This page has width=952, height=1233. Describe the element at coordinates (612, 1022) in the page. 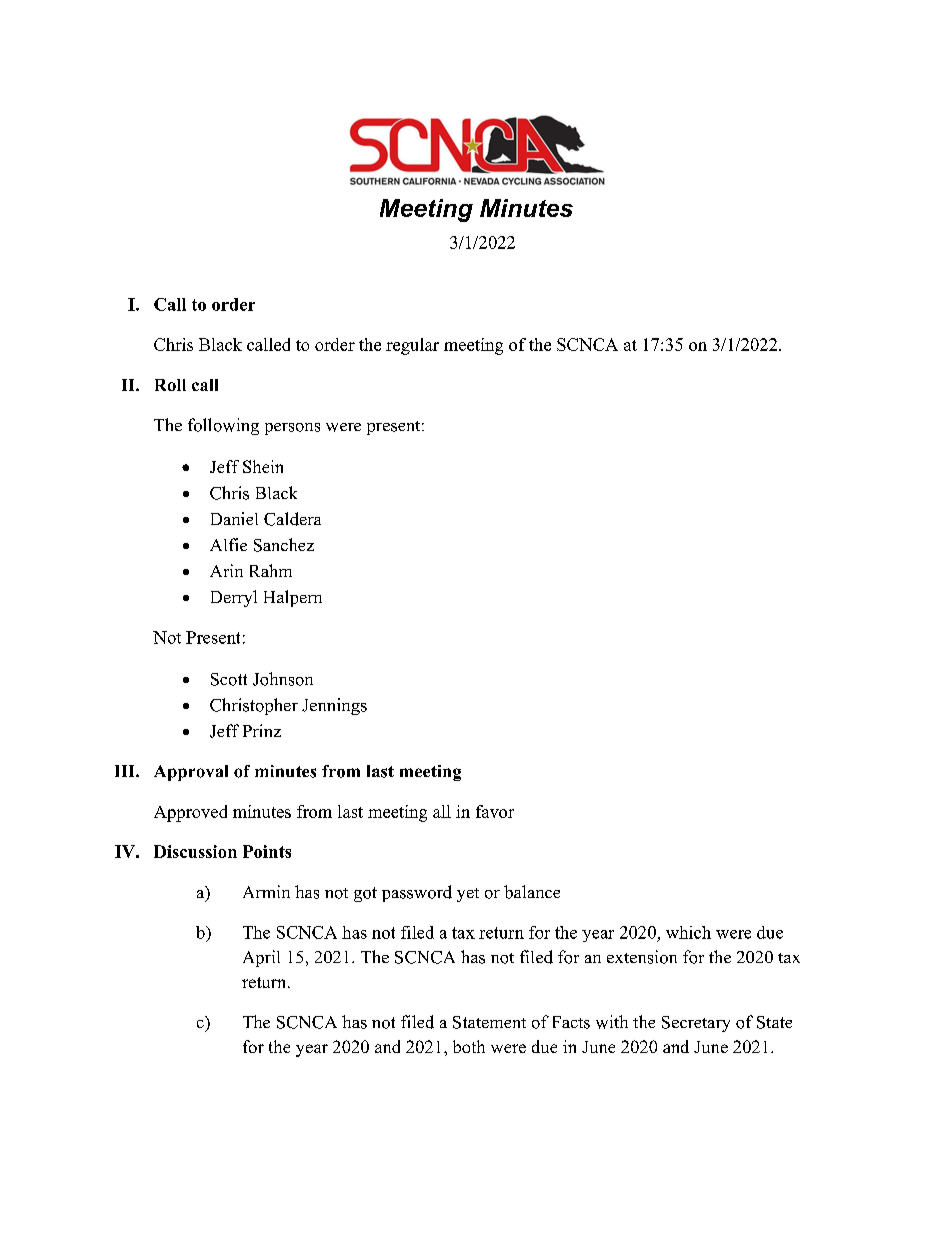

I see `with` at that location.
